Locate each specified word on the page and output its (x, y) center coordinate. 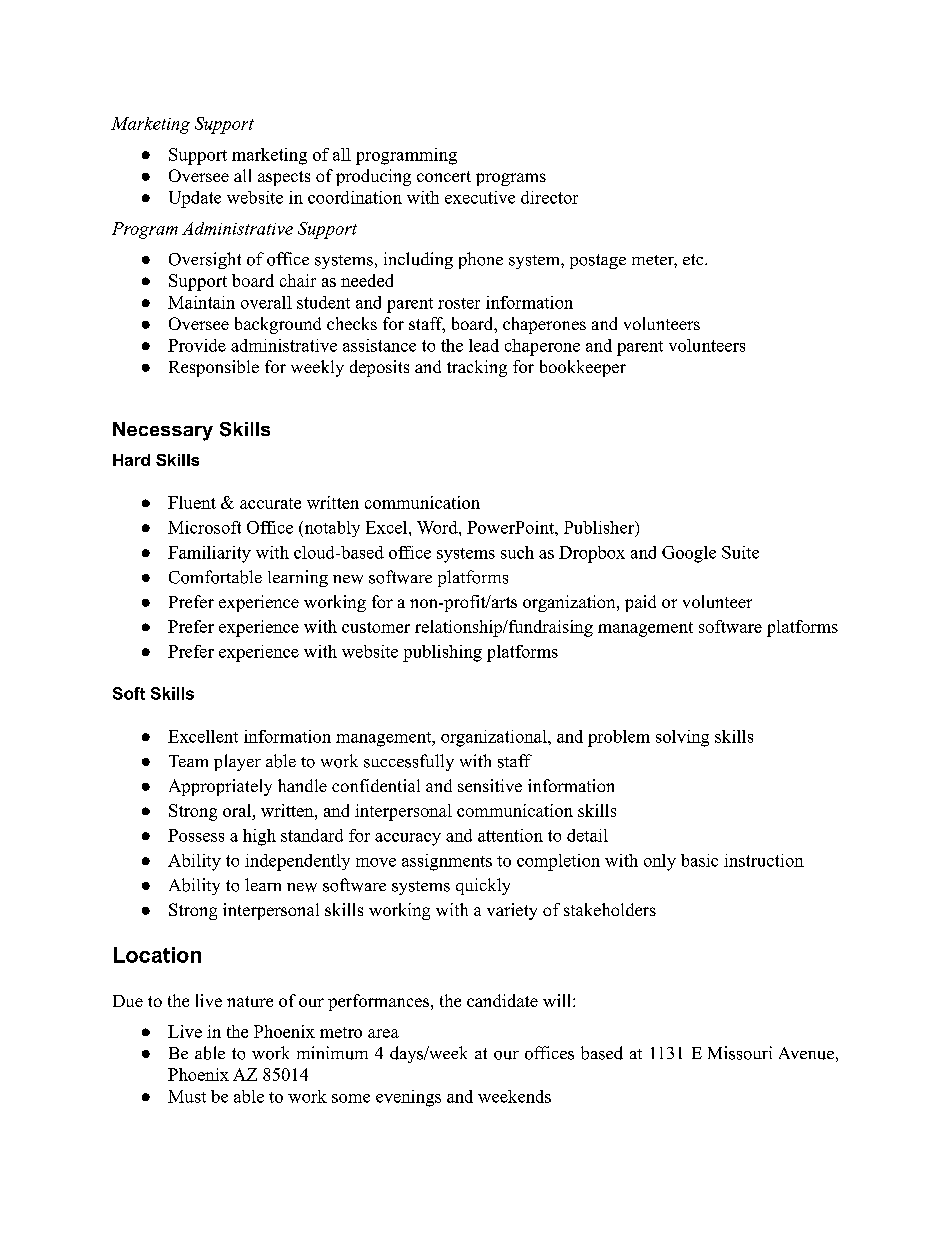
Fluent (192, 502)
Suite (740, 552)
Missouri (740, 1053)
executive (480, 197)
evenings (408, 1098)
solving (682, 738)
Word (438, 527)
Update (195, 199)
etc (694, 259)
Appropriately (220, 787)
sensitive (490, 785)
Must (187, 1096)
